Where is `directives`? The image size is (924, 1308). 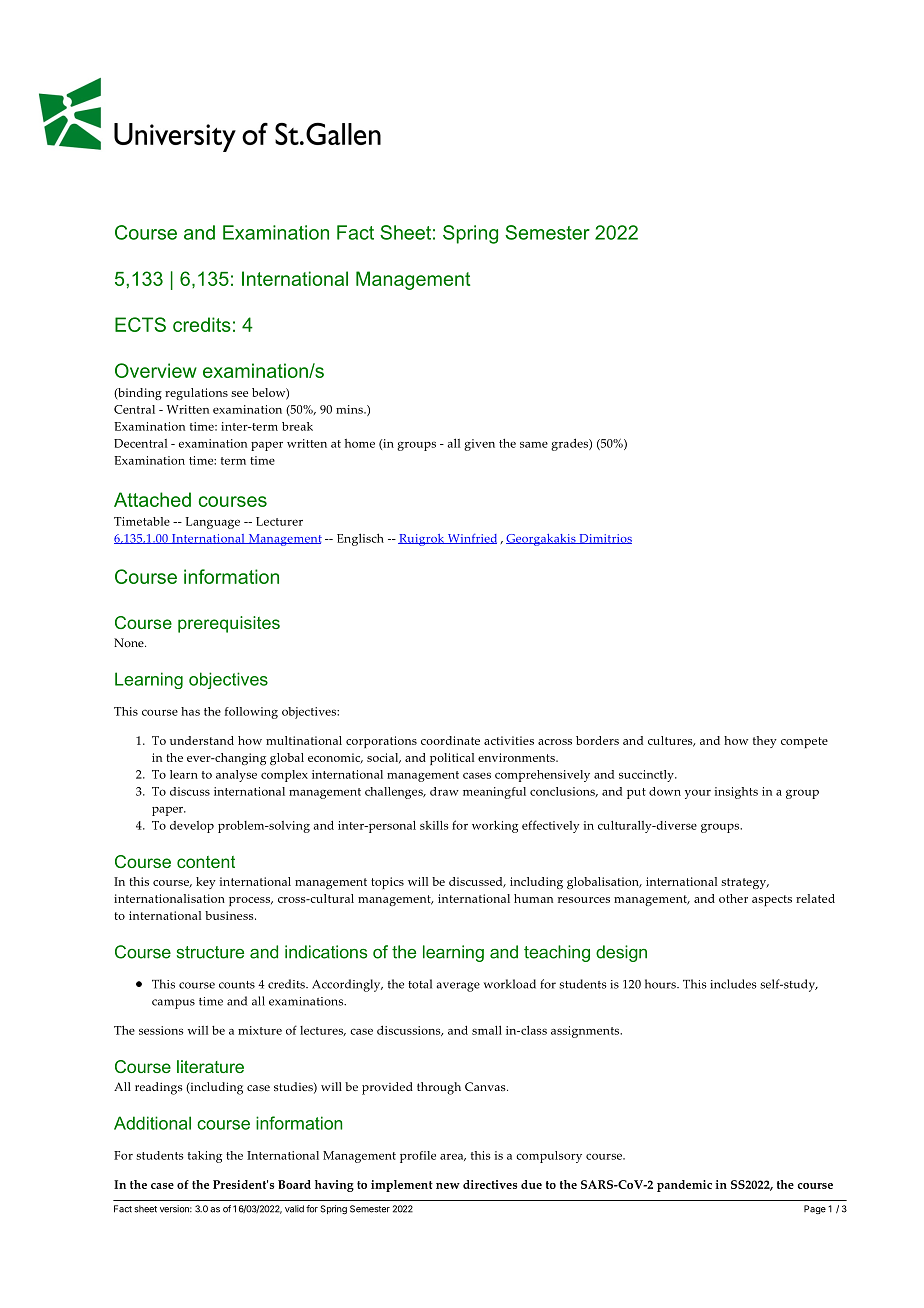 directives is located at coordinates (490, 1184).
